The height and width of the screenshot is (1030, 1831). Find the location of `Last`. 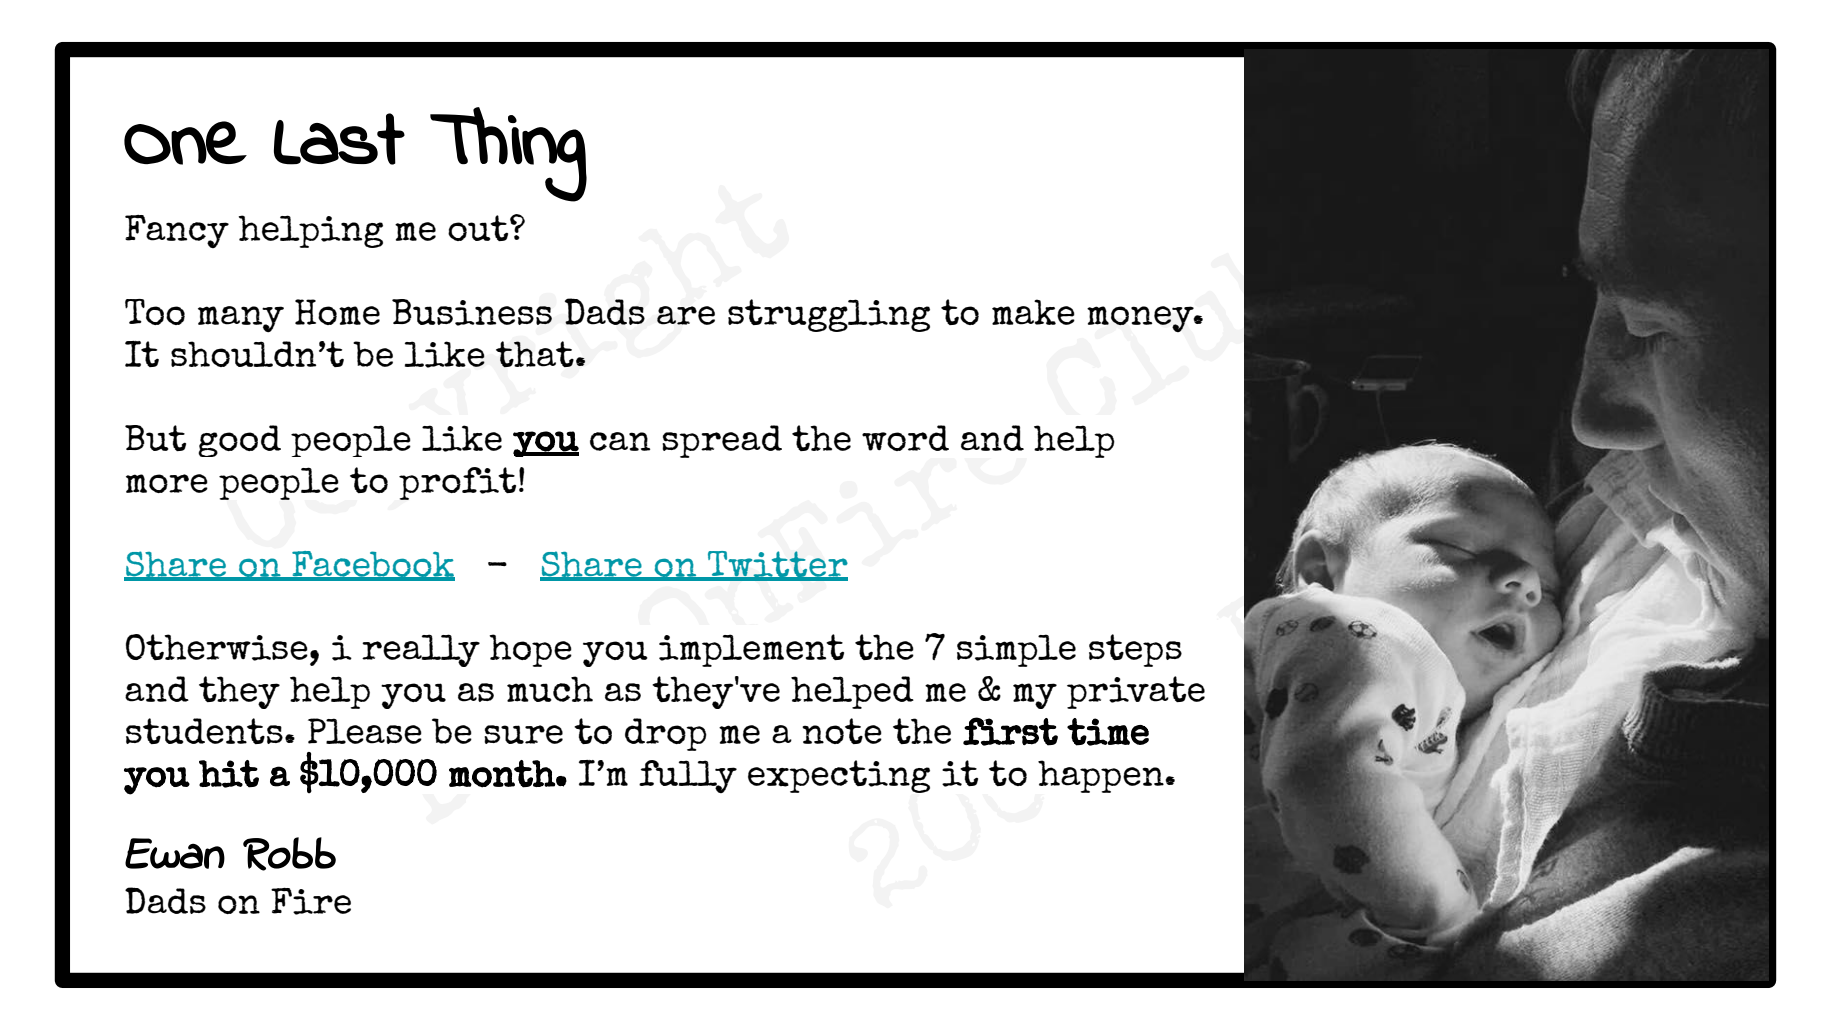

Last is located at coordinates (339, 139).
